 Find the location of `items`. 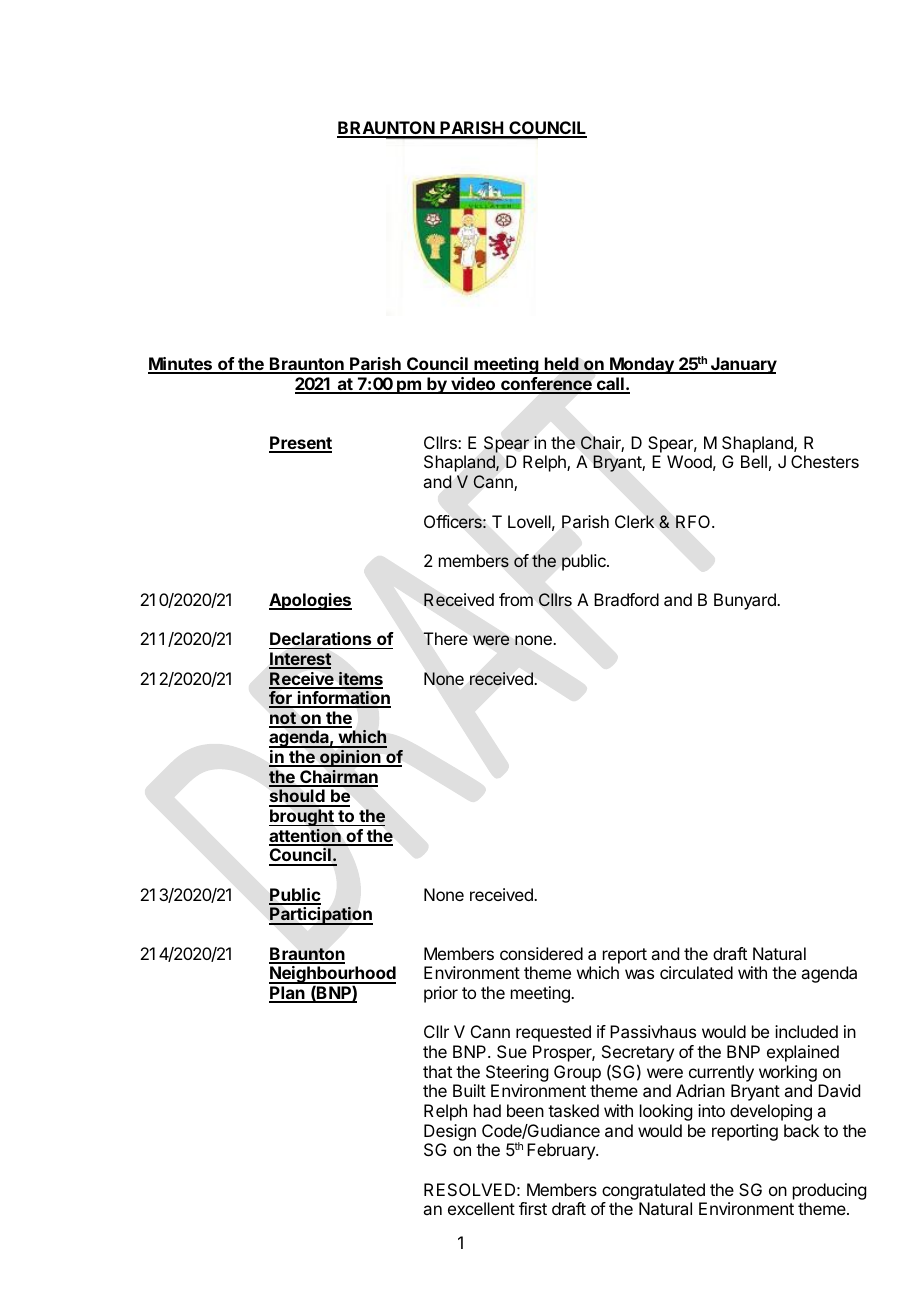

items is located at coordinates (360, 680).
